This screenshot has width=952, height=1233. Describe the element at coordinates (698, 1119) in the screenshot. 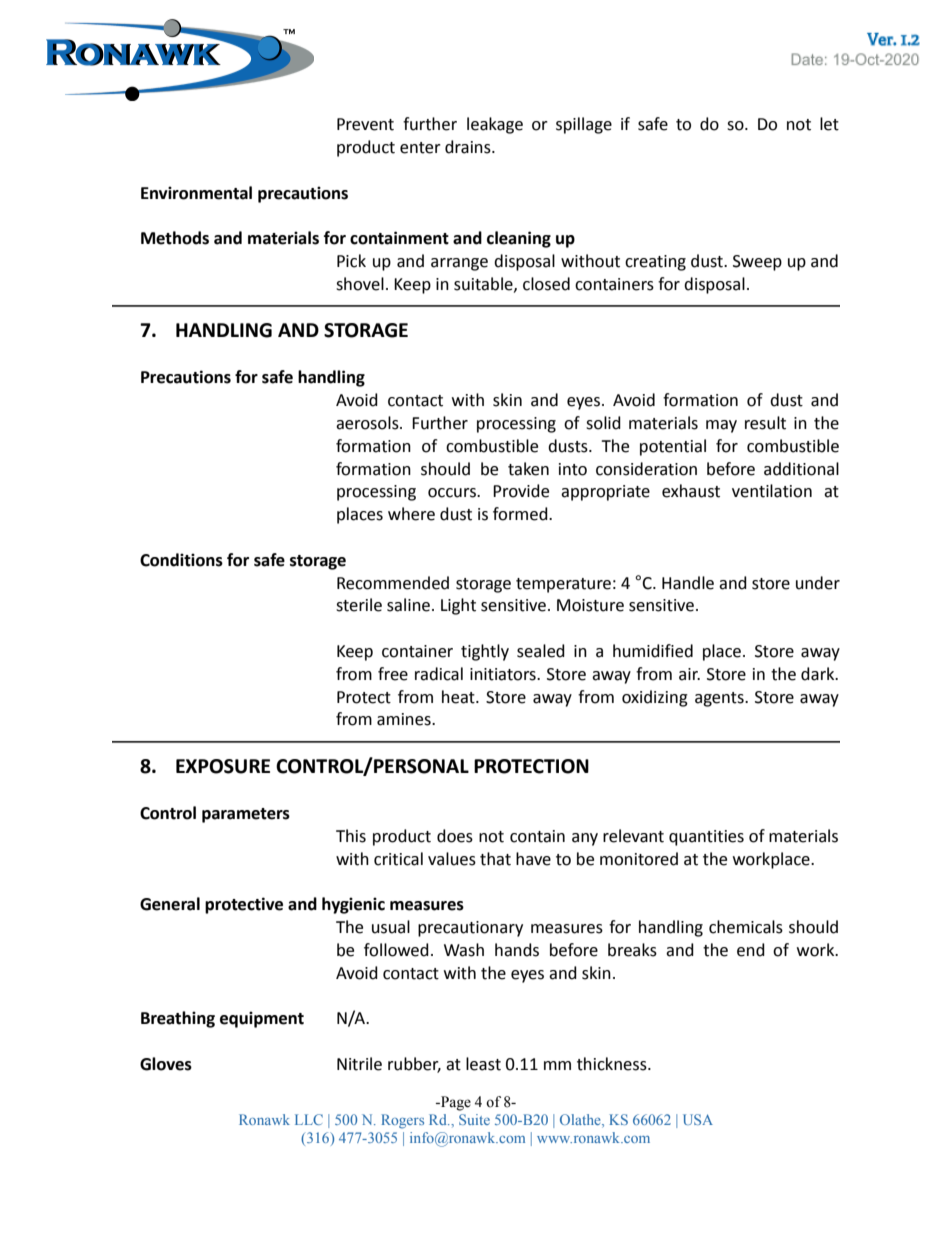

I see `USA` at that location.
